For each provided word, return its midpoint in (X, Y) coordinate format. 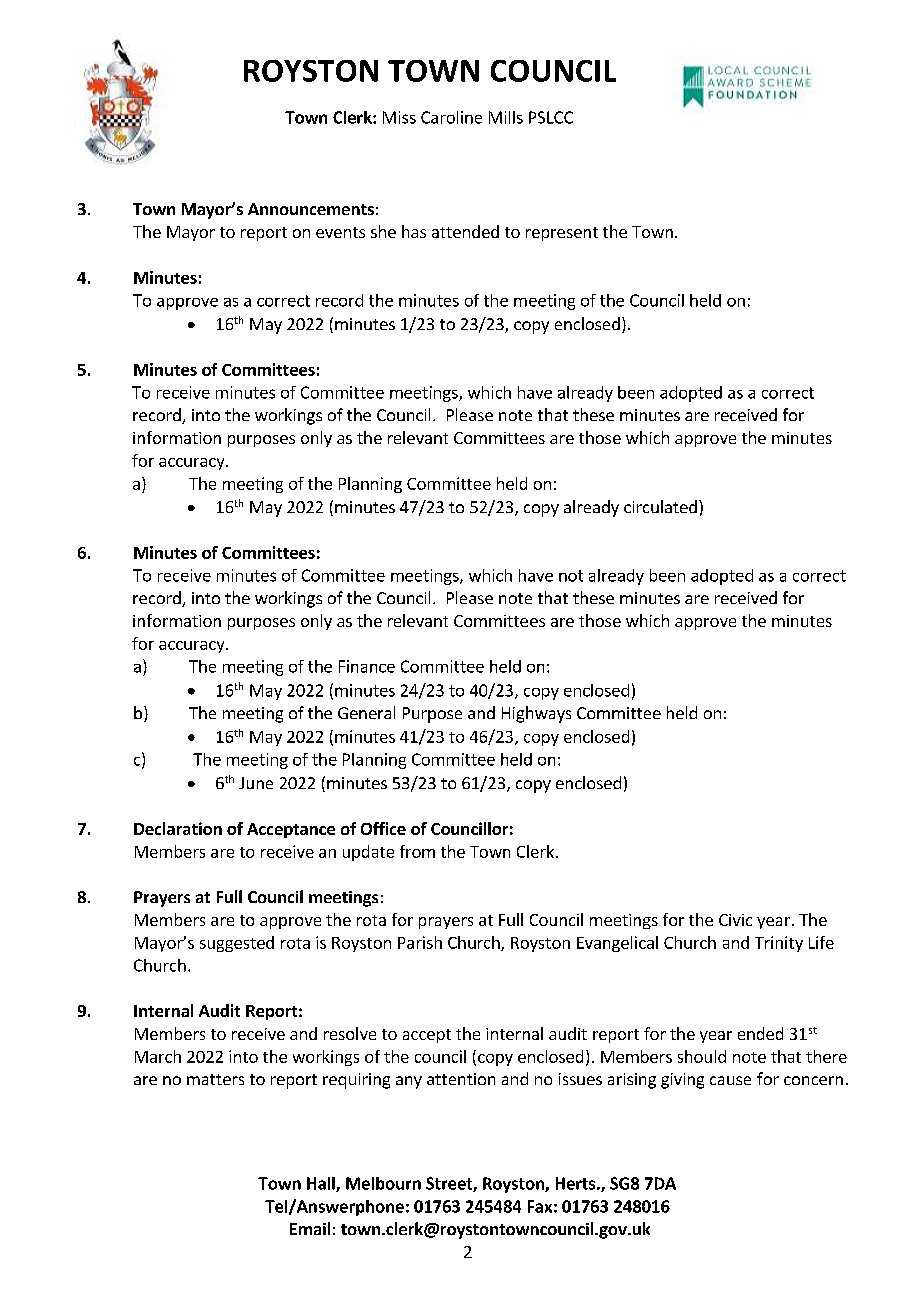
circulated (660, 506)
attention (461, 1079)
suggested (237, 944)
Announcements (311, 209)
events (340, 232)
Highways (536, 714)
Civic (735, 920)
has (414, 231)
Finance (367, 666)
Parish (420, 942)
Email (310, 1228)
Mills (506, 117)
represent (562, 234)
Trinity (779, 944)
